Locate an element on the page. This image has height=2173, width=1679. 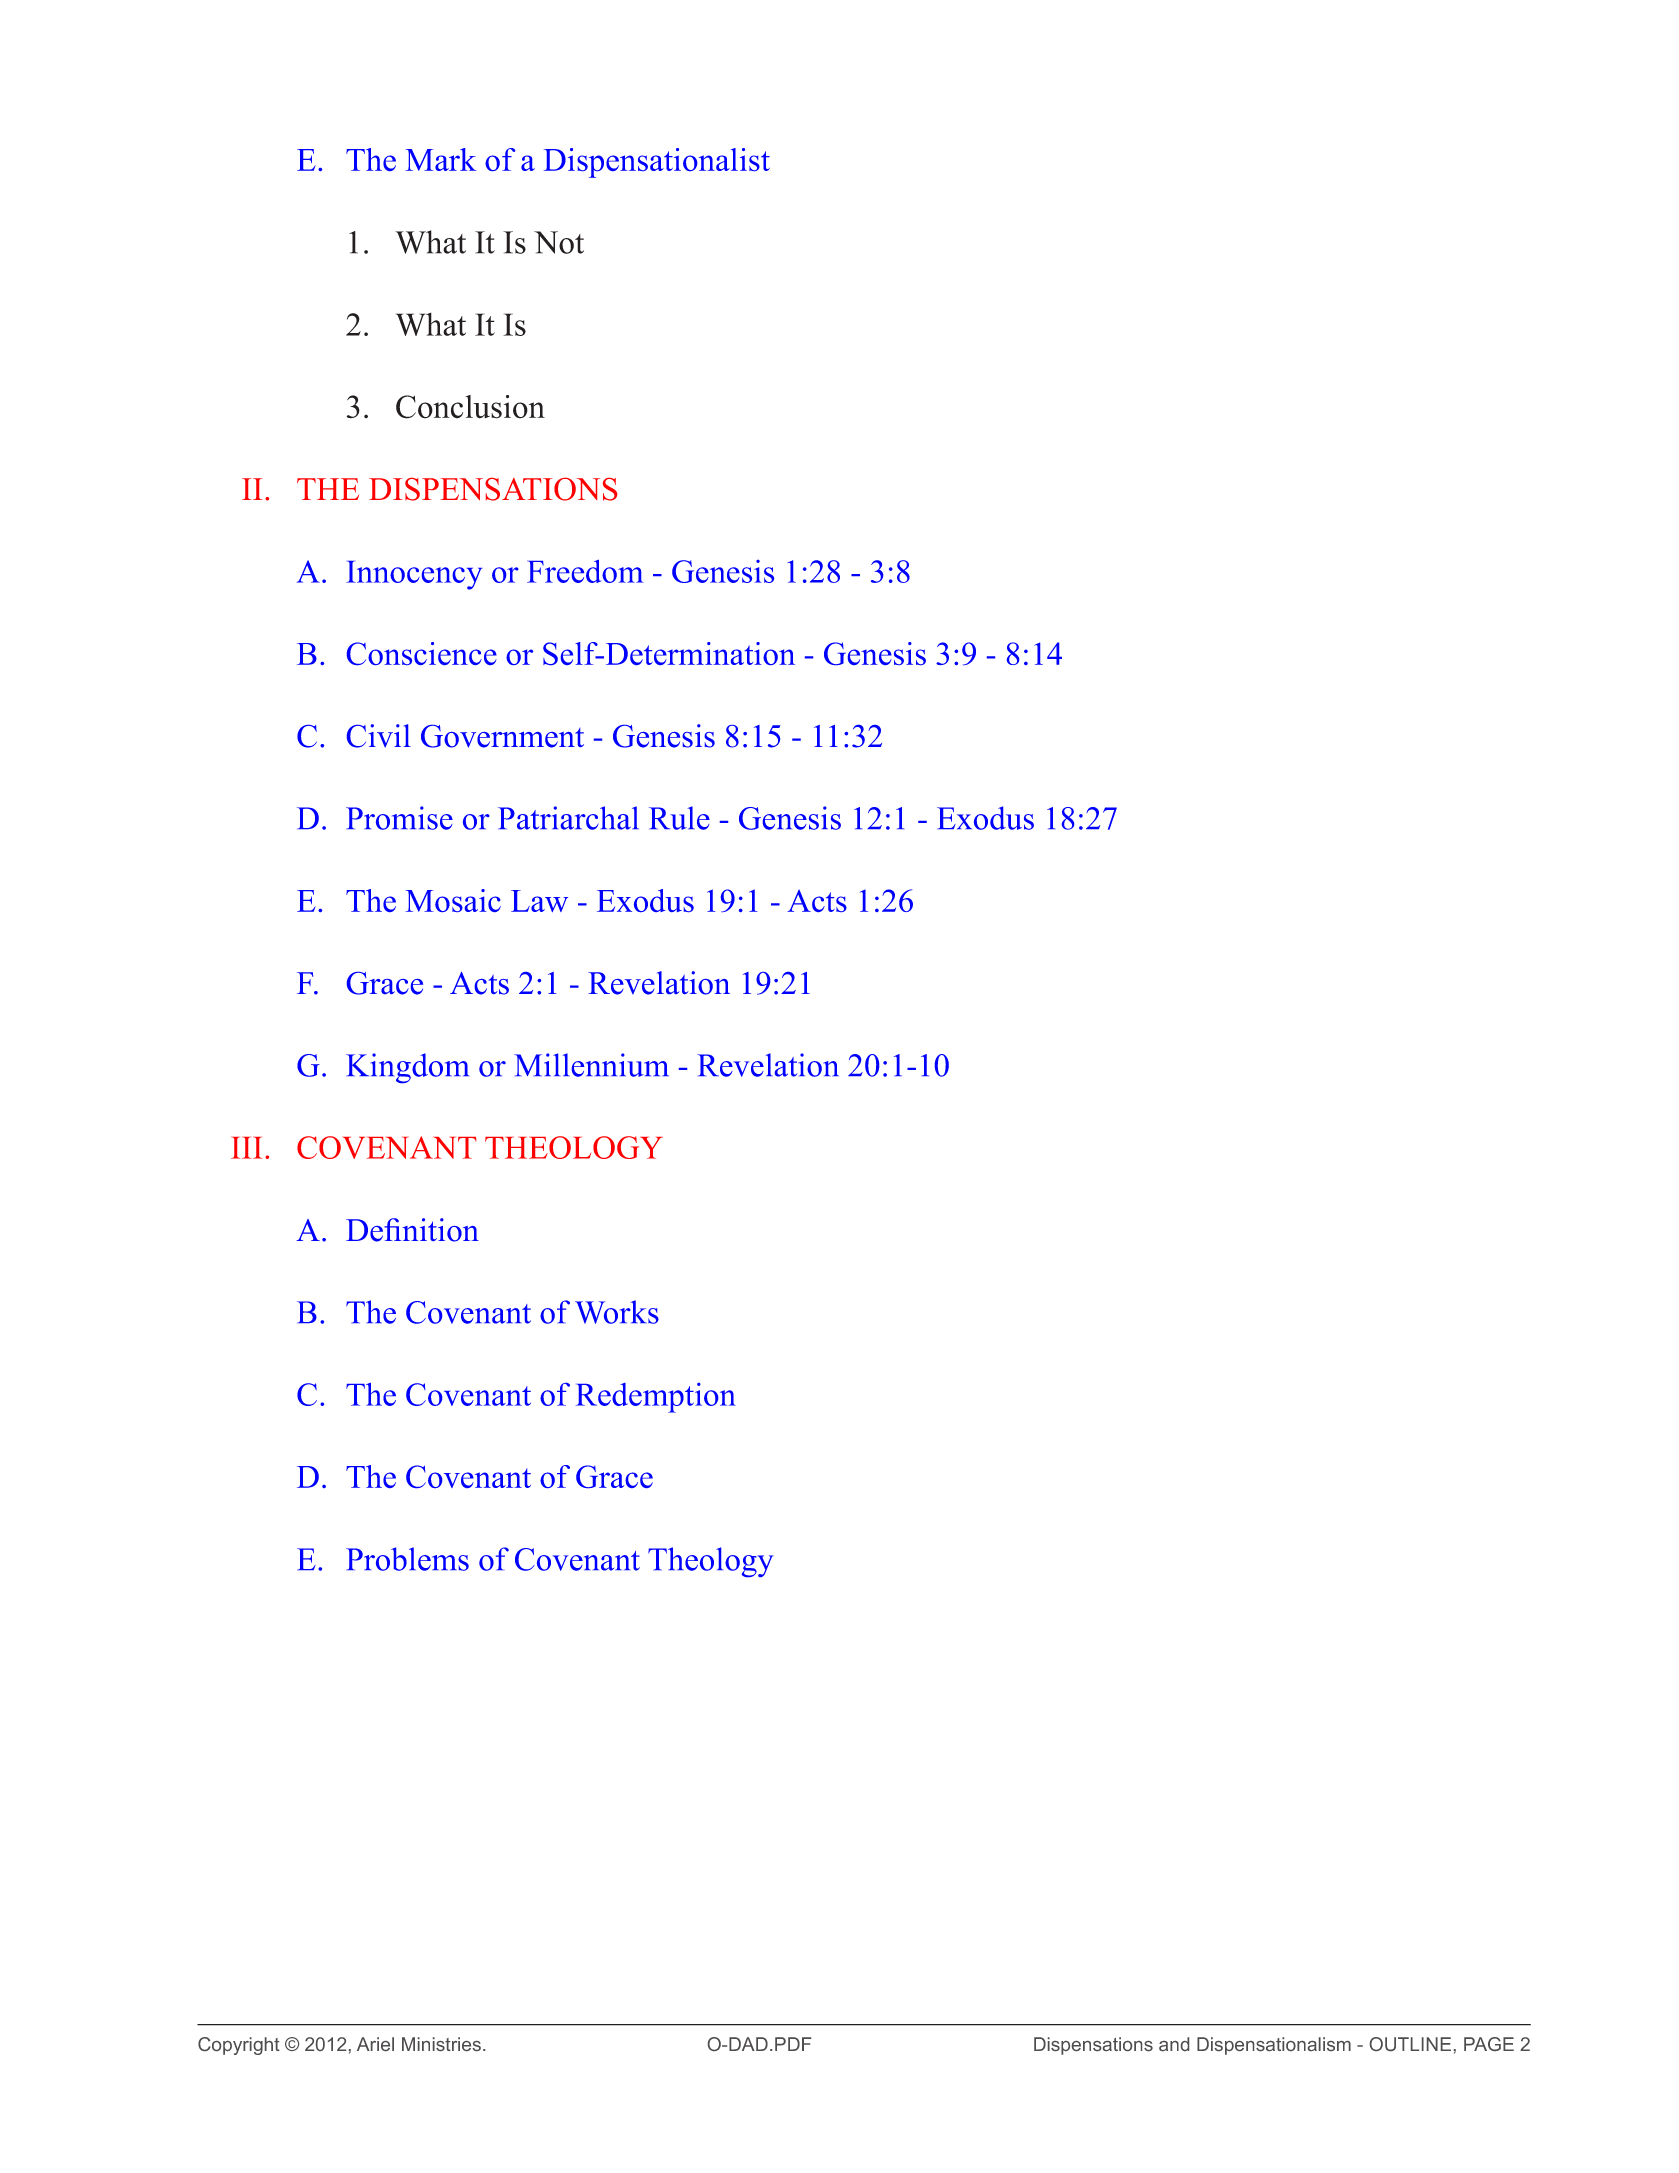
Ariel is located at coordinates (375, 2044).
